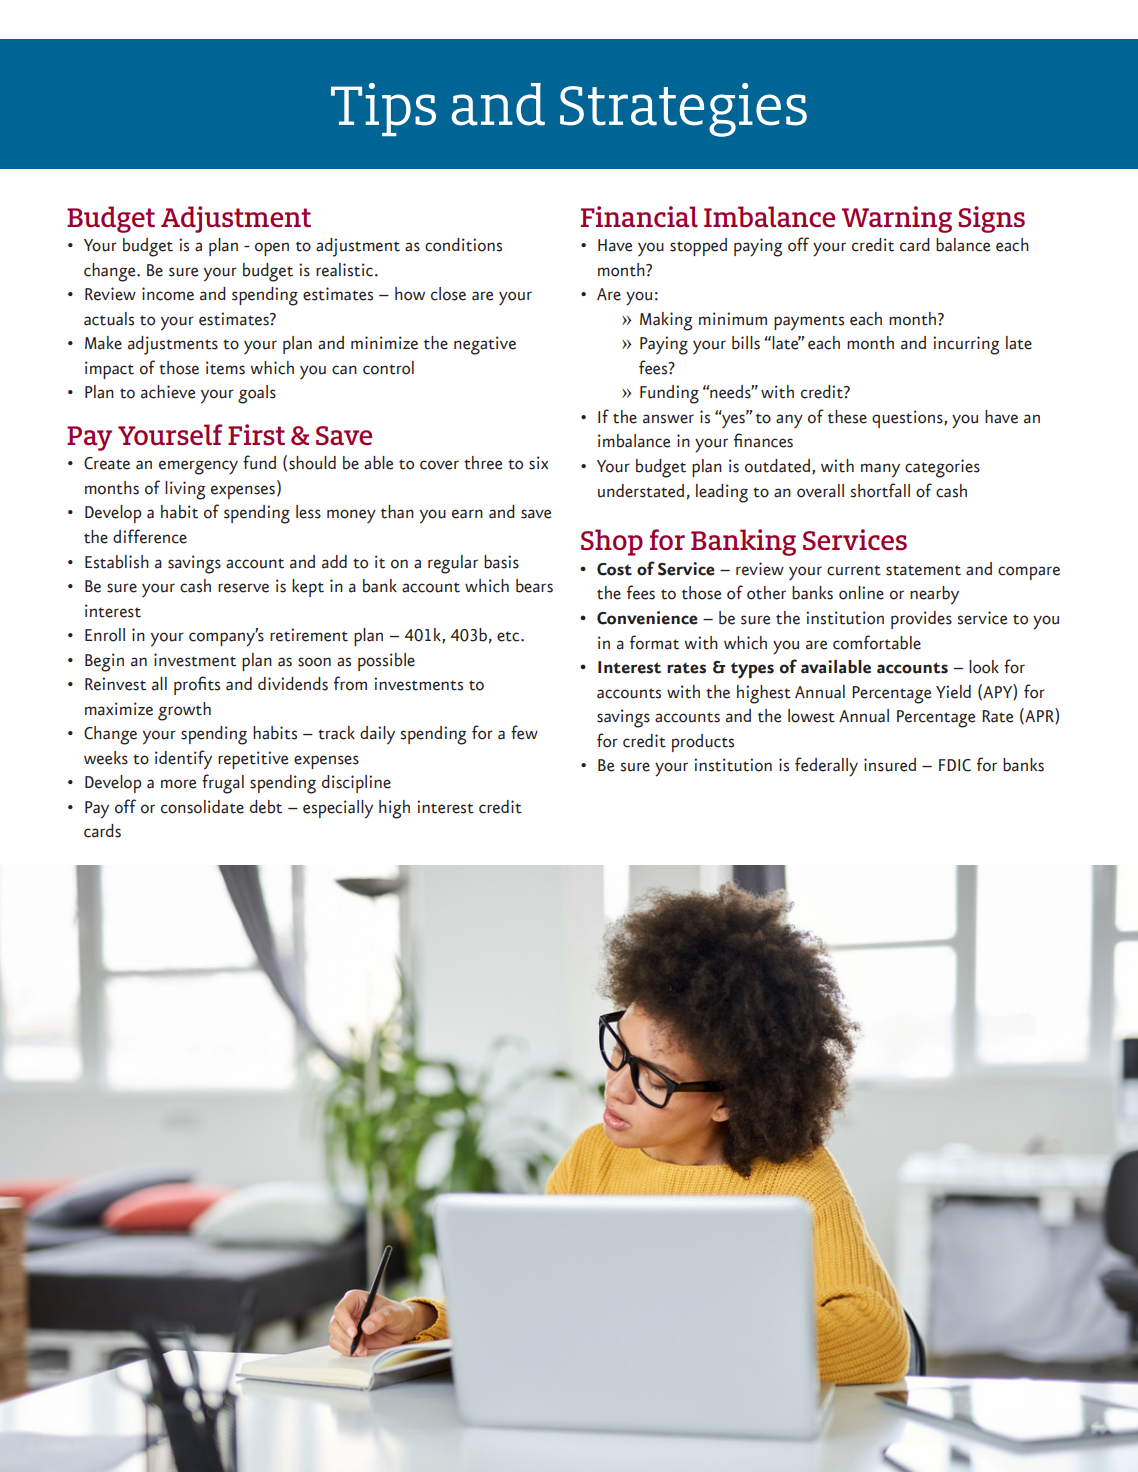 The height and width of the image is (1472, 1138). I want to click on six, so click(538, 463).
